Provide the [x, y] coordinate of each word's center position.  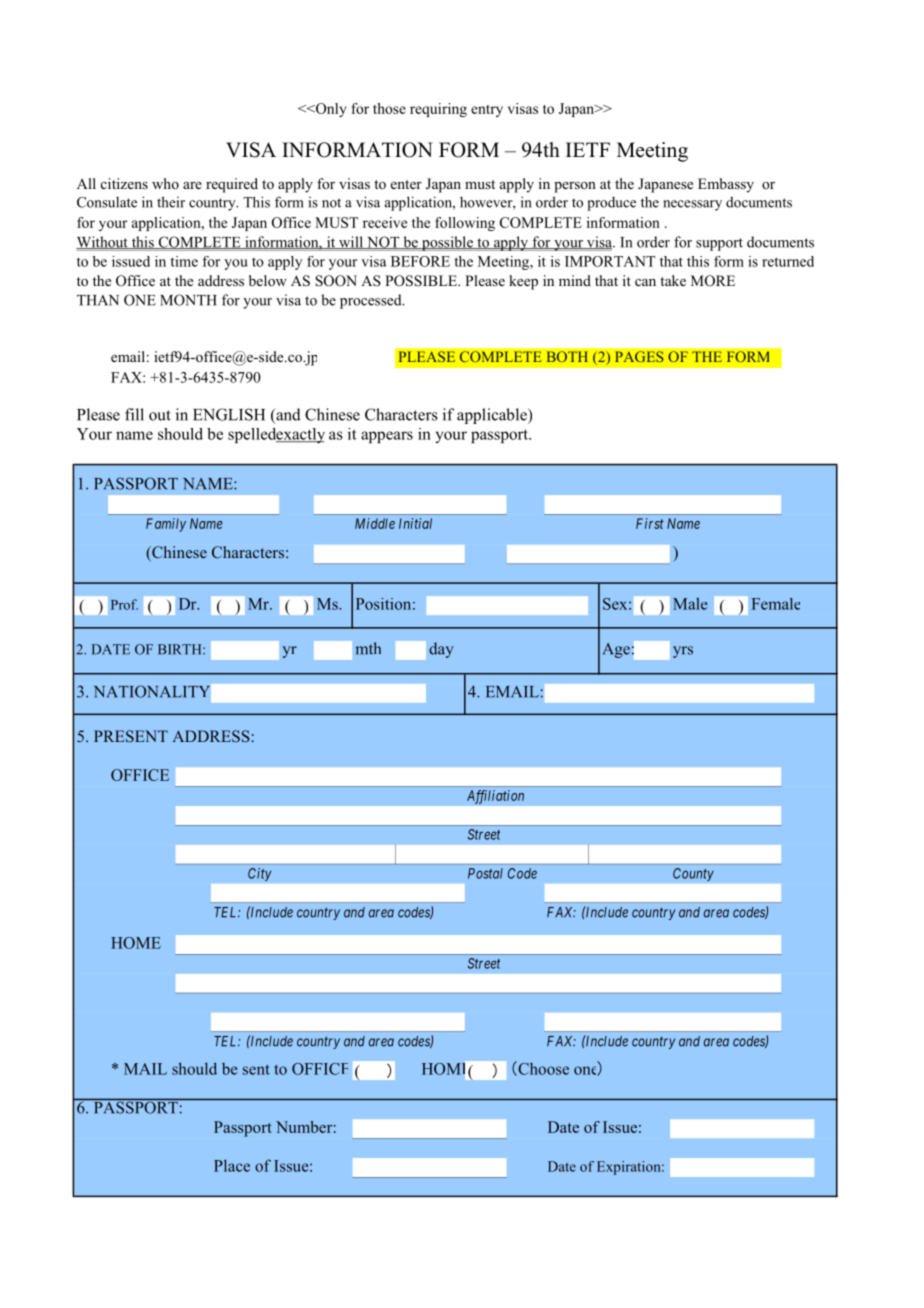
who [165, 183]
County [693, 874]
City [260, 874]
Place [232, 1165]
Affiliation [495, 797]
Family [166, 525]
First [650, 523]
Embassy [726, 185]
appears [387, 437]
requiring [438, 110]
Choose [542, 1068]
